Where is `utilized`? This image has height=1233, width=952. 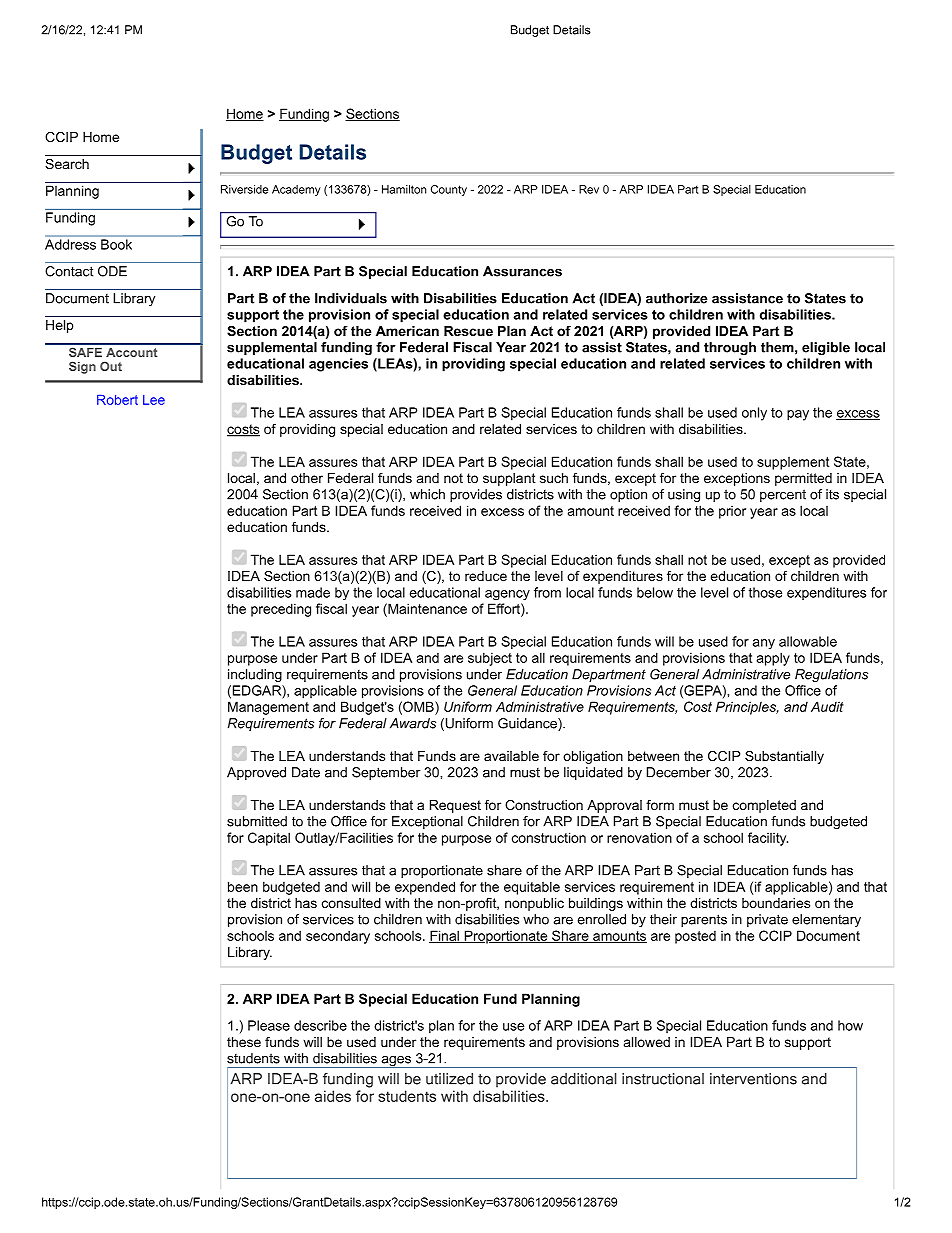
utilized is located at coordinates (449, 1079).
